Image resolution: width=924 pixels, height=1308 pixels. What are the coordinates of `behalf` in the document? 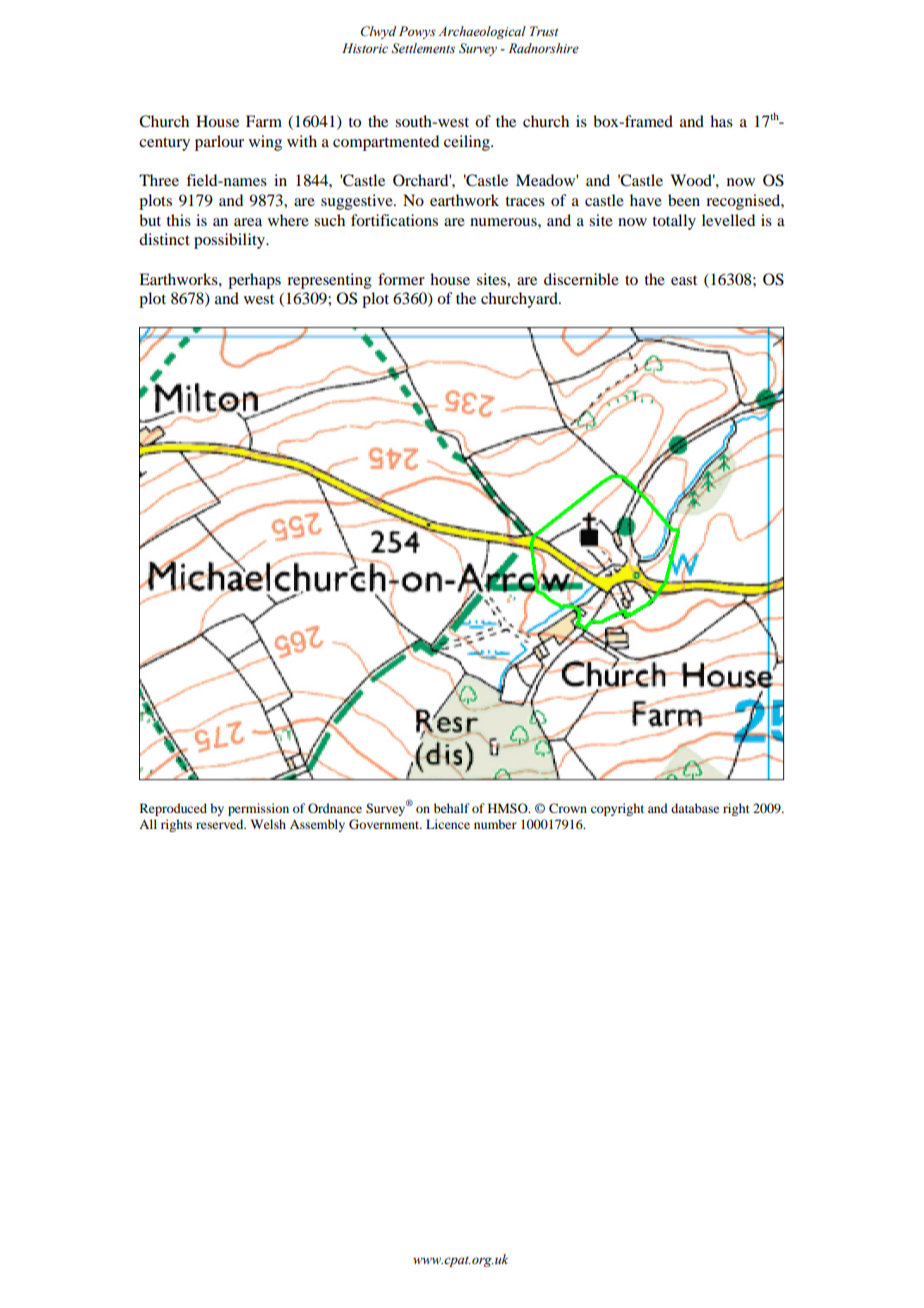 It's located at (452, 808).
